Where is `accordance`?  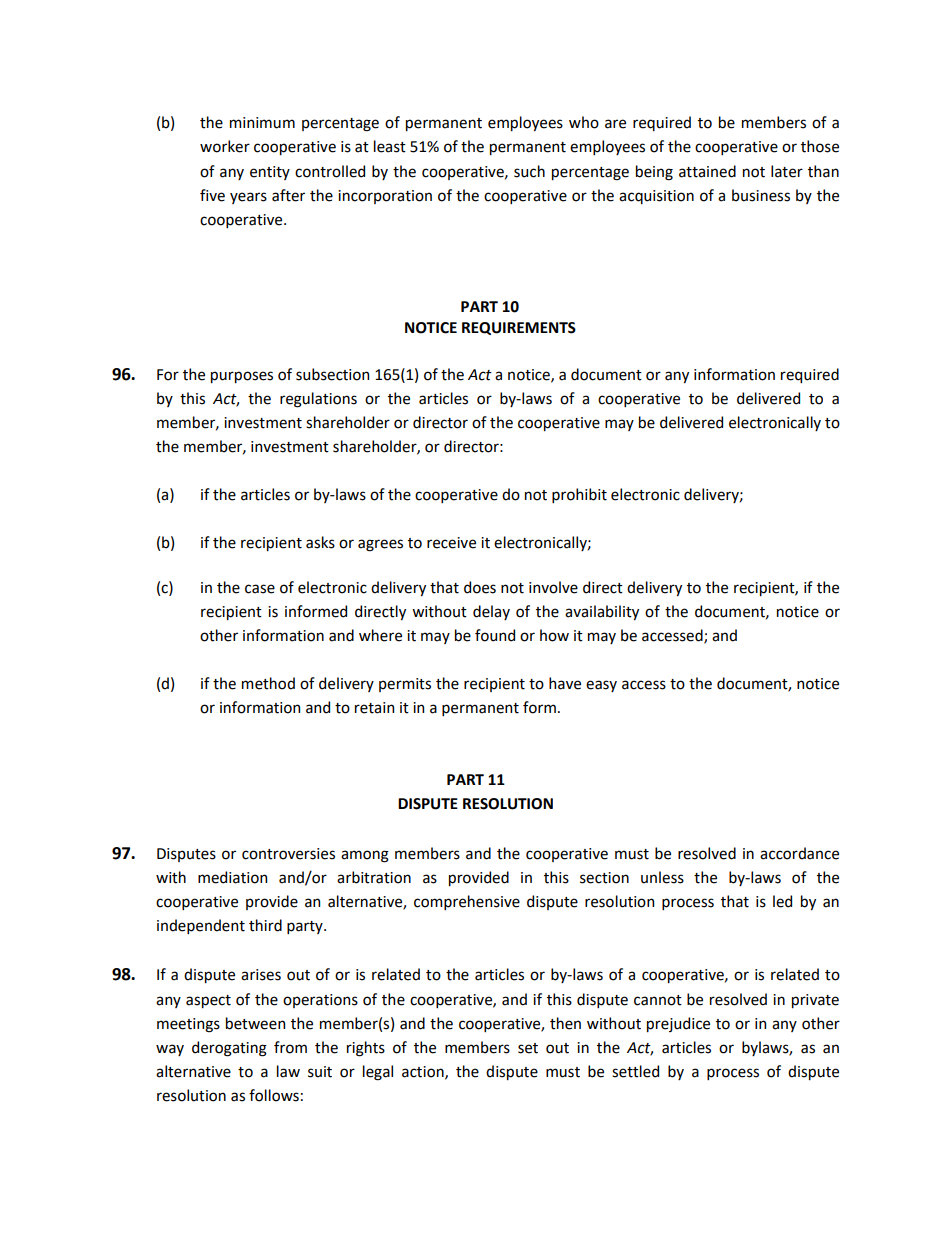
accordance is located at coordinates (799, 853).
